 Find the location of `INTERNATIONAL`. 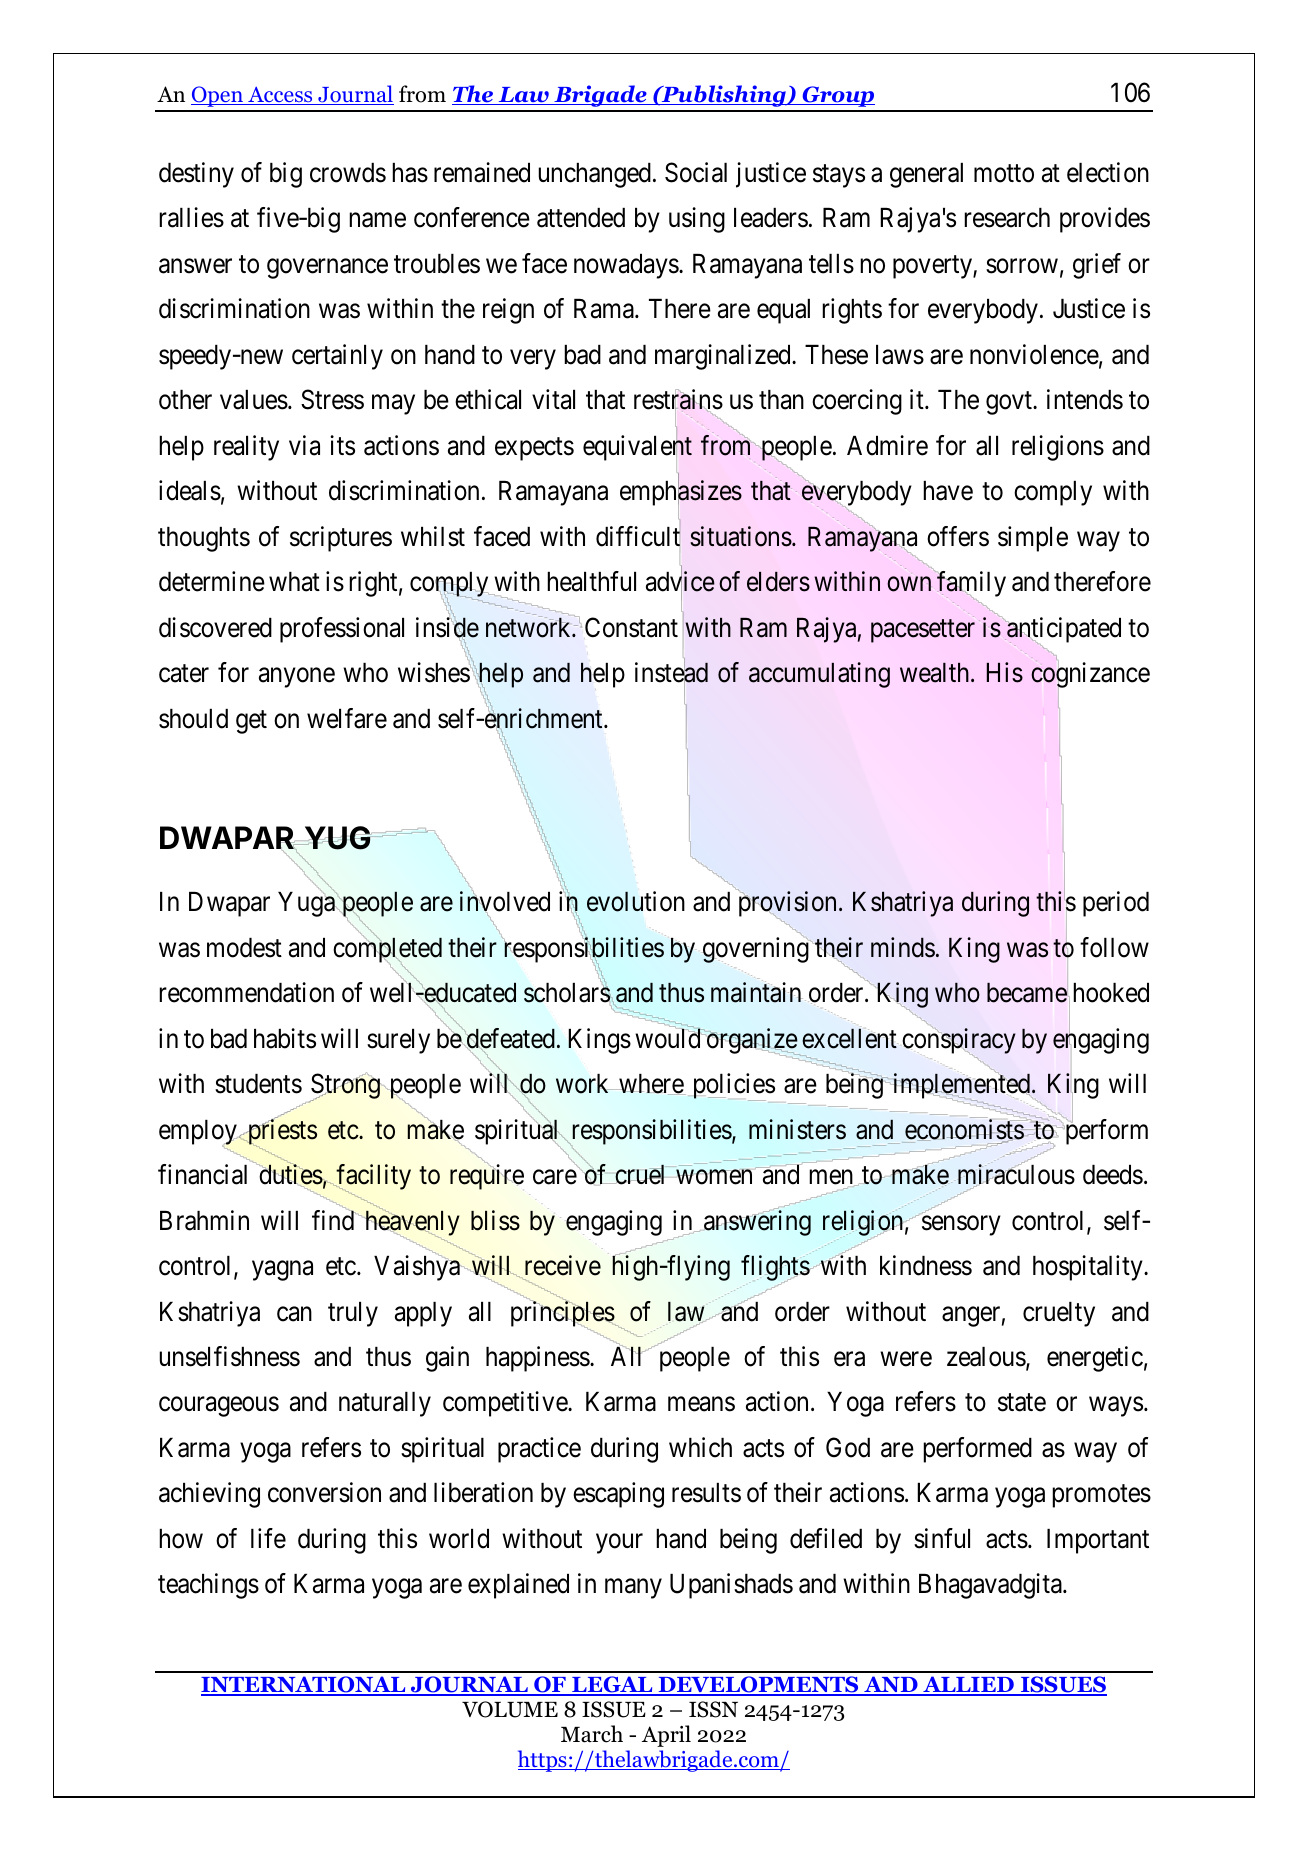

INTERNATIONAL is located at coordinates (304, 1685).
